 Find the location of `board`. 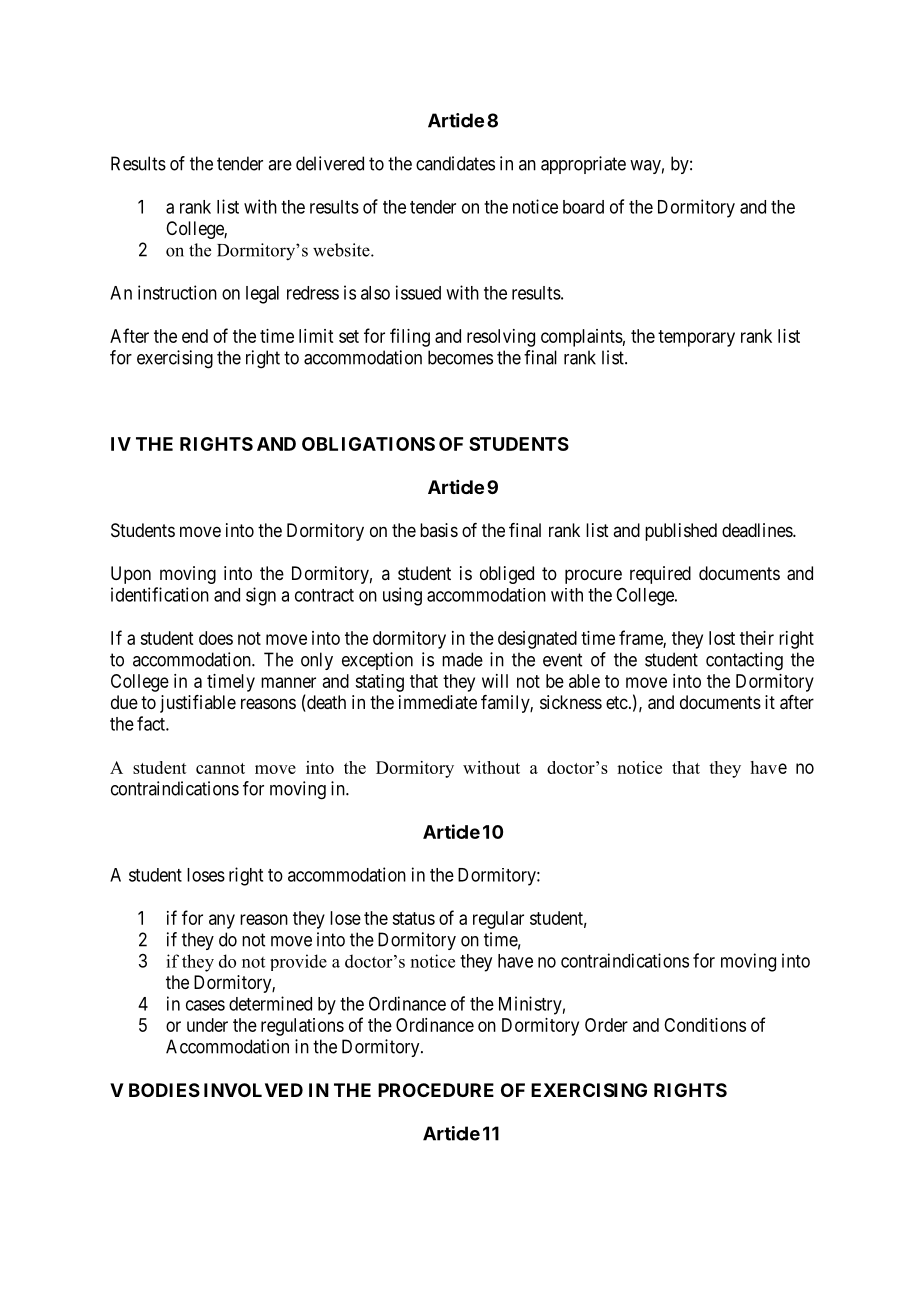

board is located at coordinates (583, 207).
